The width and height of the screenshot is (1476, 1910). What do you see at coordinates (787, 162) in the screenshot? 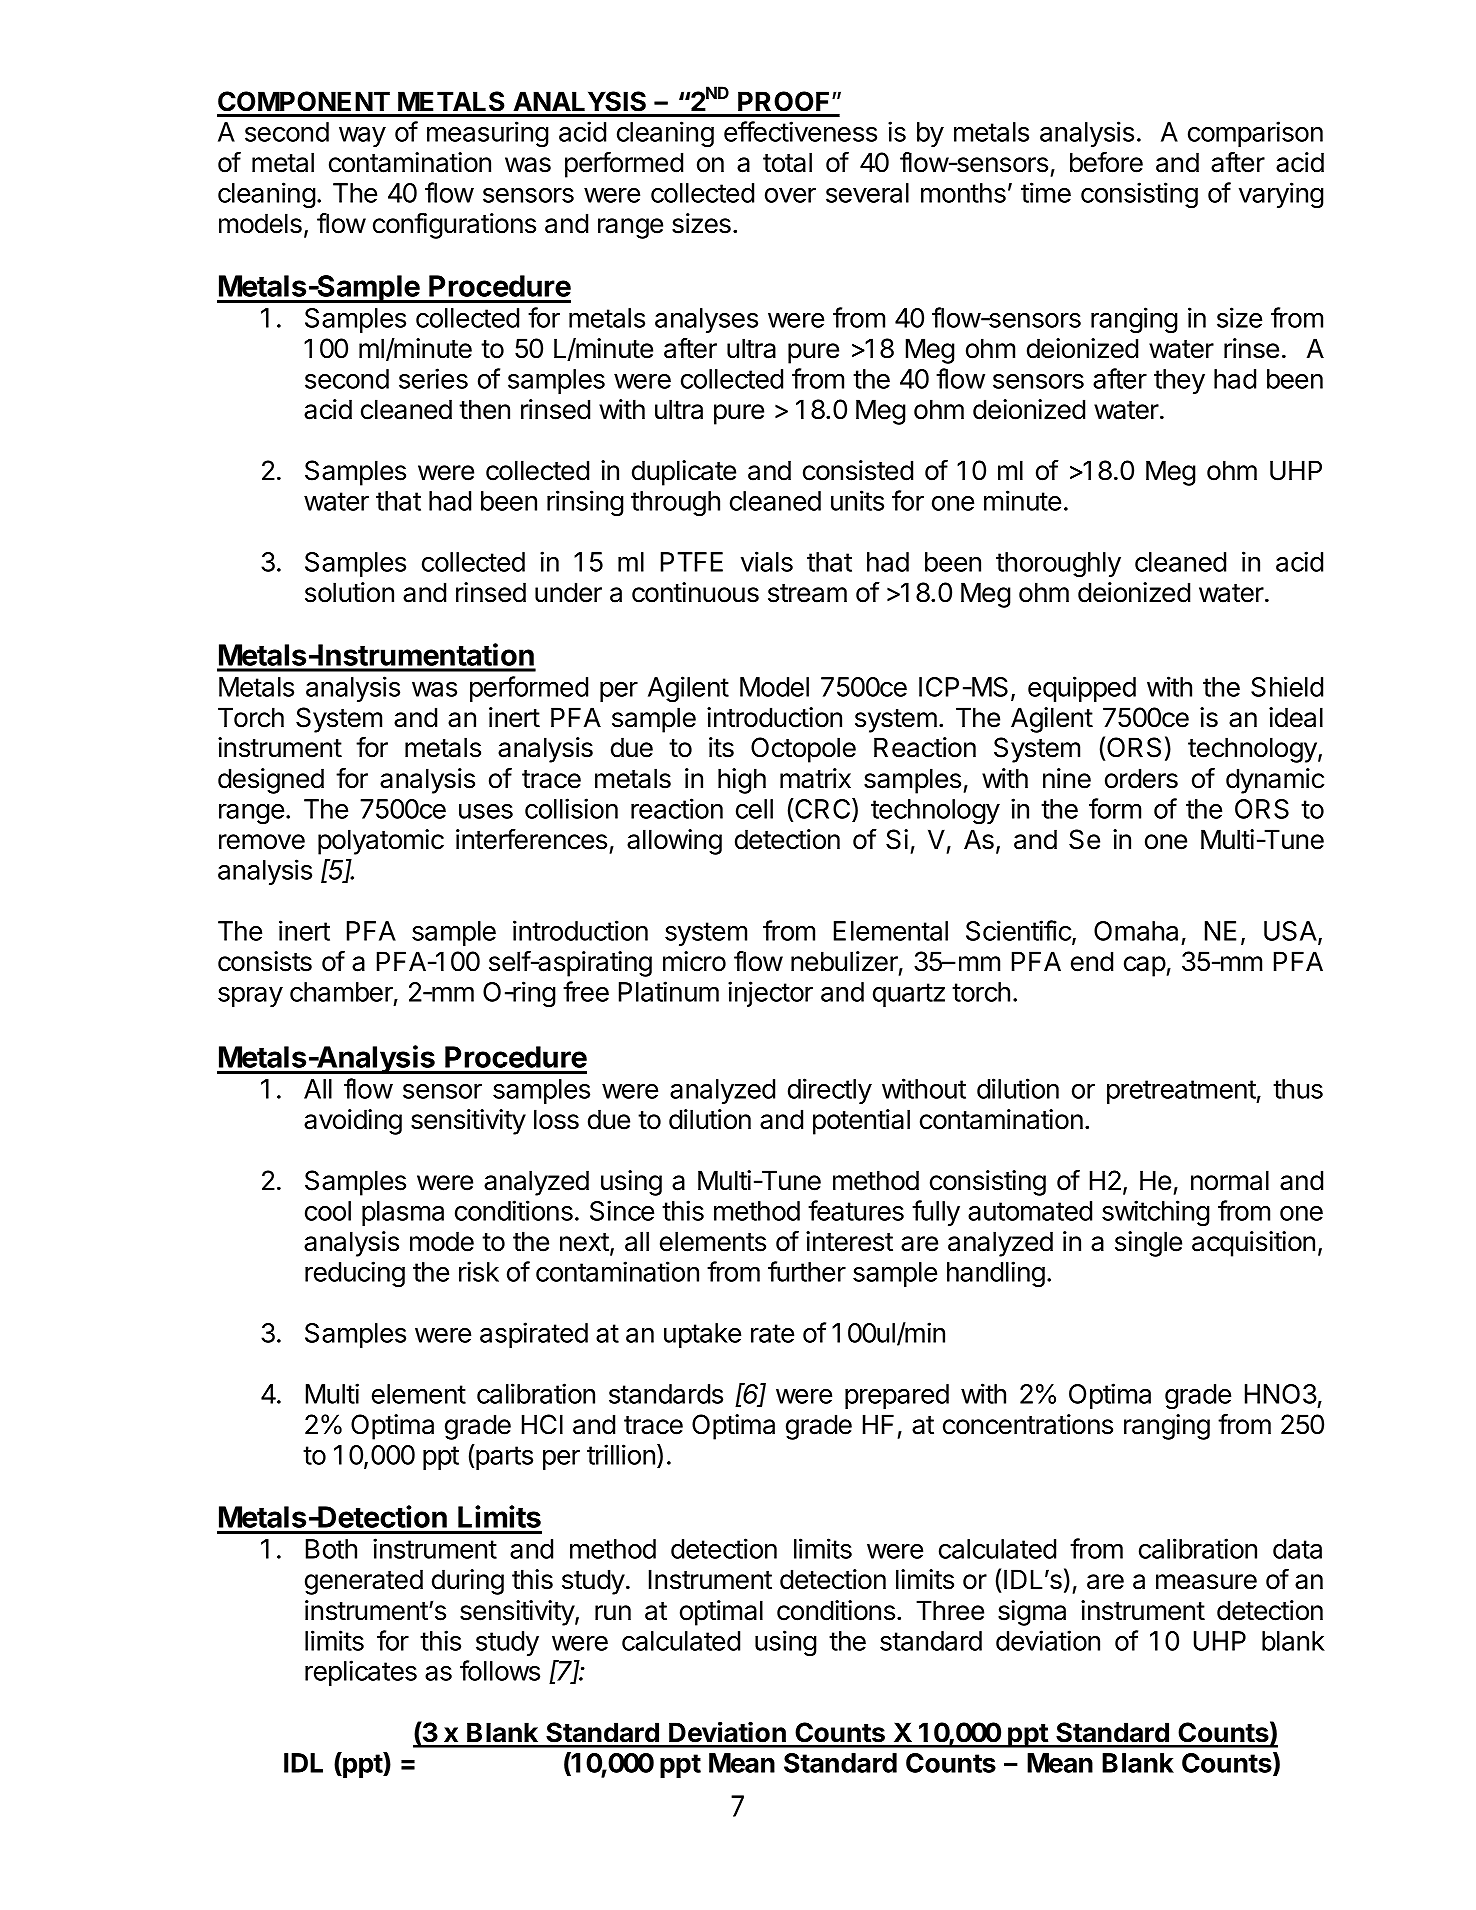
I see `total` at bounding box center [787, 162].
